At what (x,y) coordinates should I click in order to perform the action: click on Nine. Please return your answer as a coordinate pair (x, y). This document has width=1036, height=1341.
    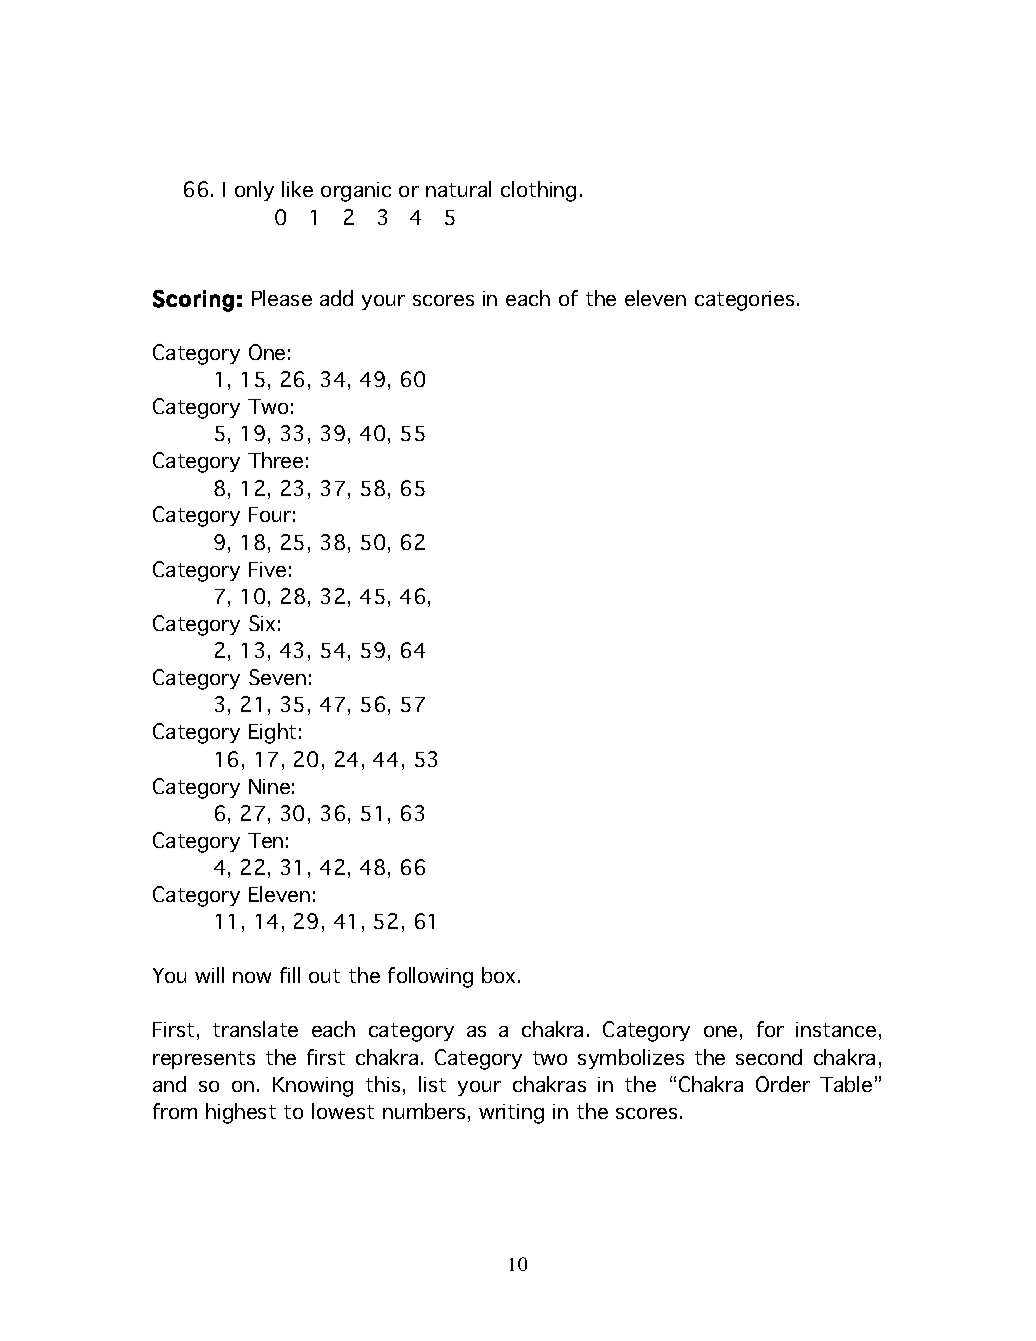
    Looking at the image, I should click on (269, 786).
